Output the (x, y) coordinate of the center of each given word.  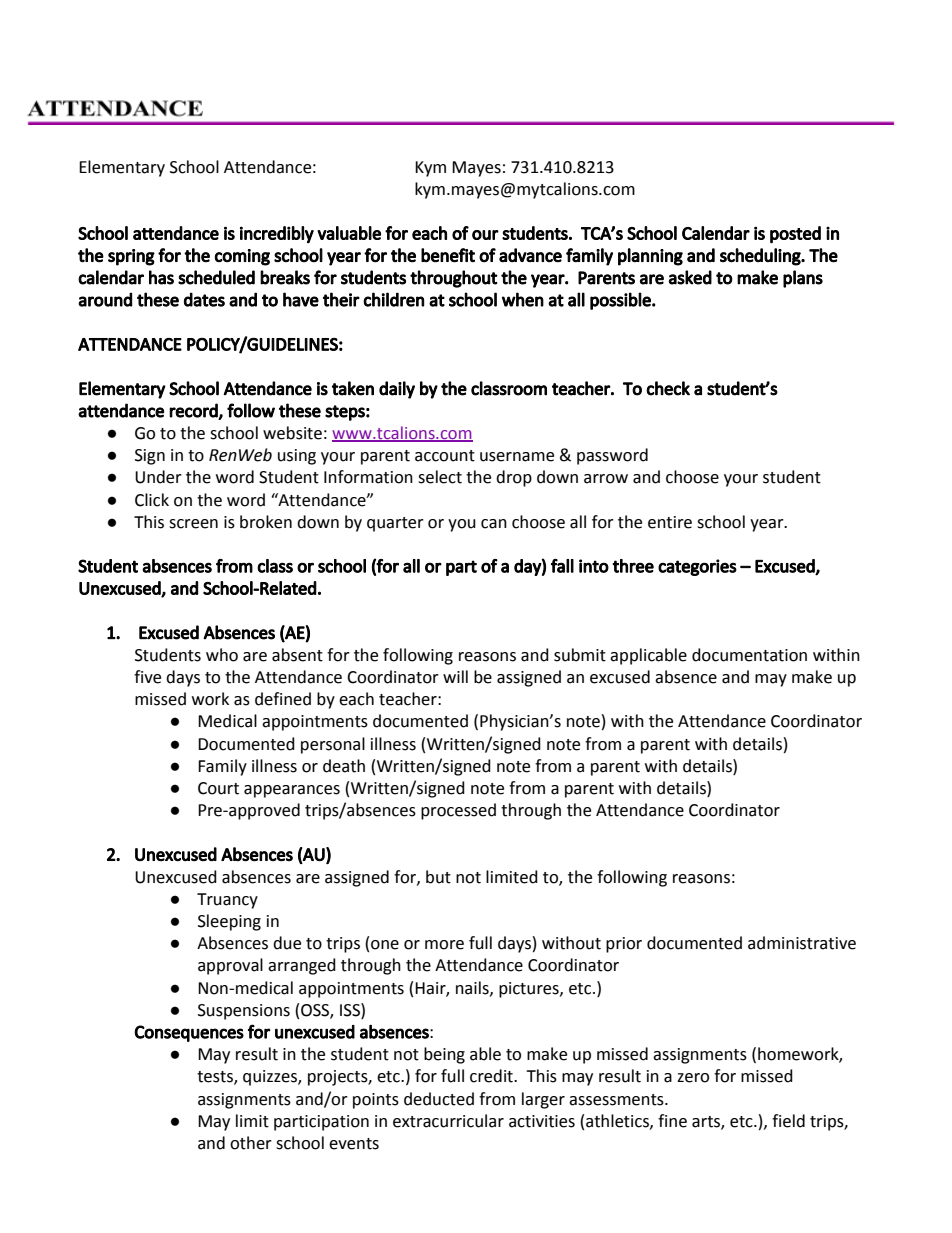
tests (216, 1078)
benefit (448, 255)
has (161, 277)
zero (693, 1078)
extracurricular (448, 1121)
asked (690, 277)
